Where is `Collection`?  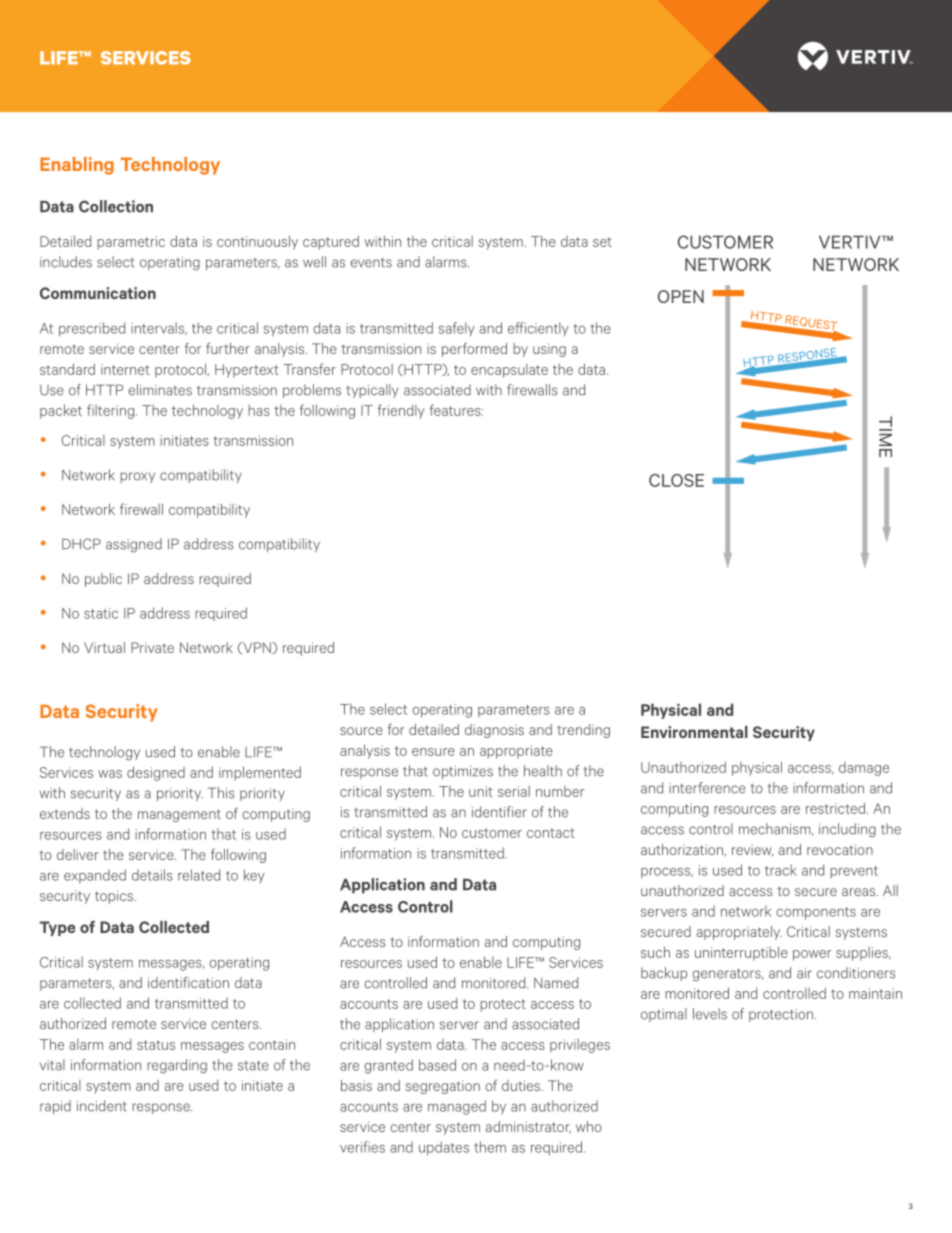 Collection is located at coordinates (116, 206).
